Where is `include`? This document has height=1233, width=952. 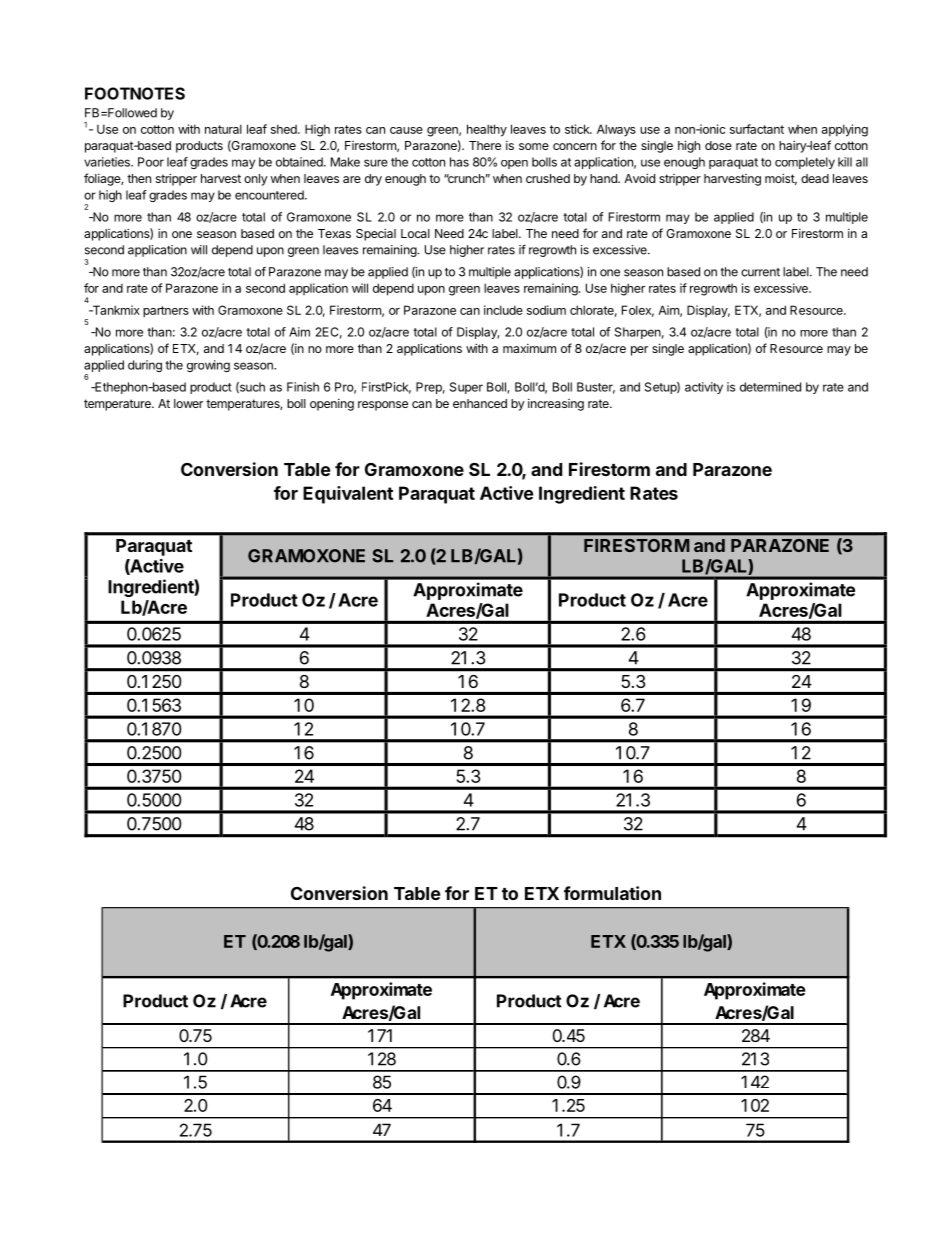
include is located at coordinates (503, 310).
